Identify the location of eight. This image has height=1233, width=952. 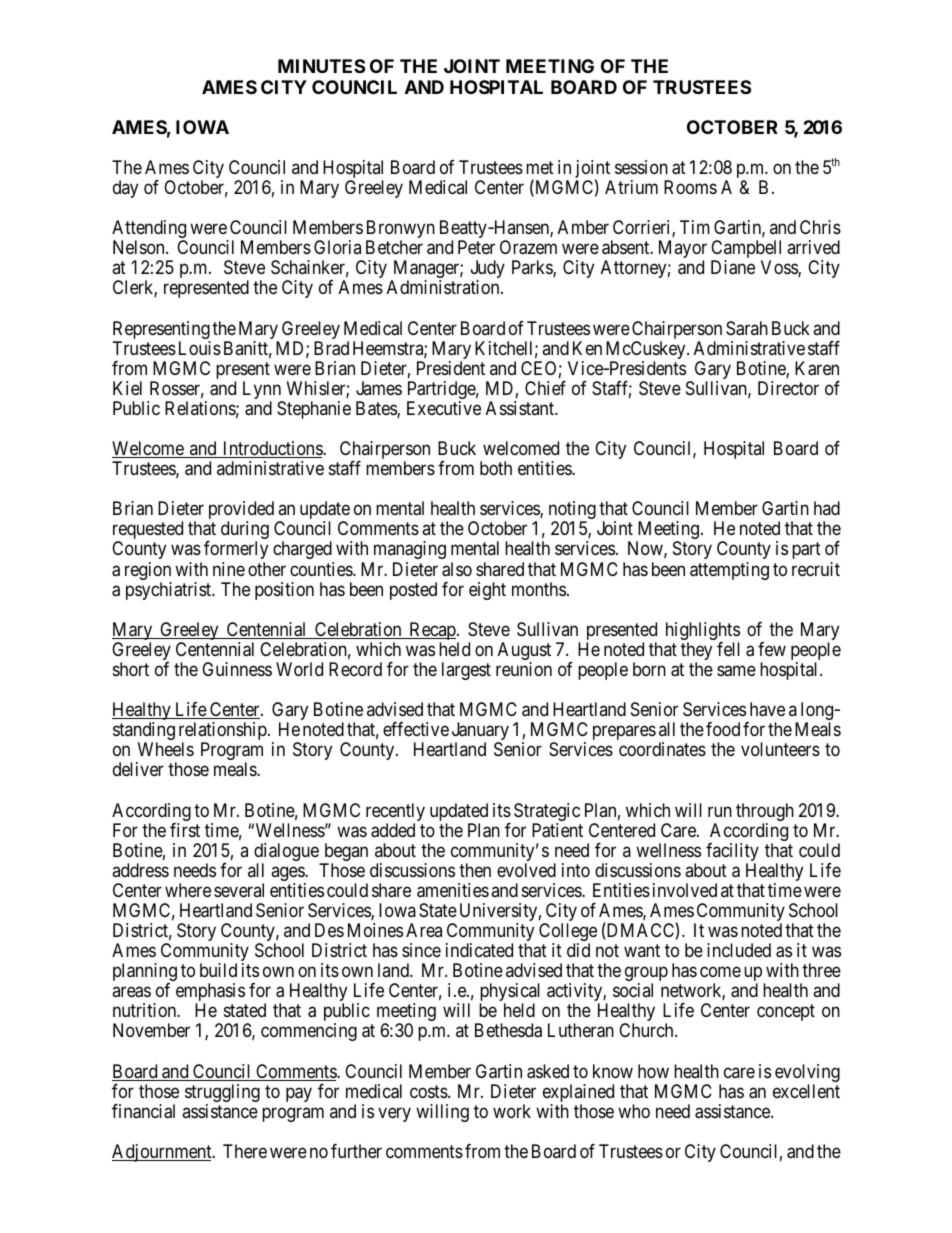
(487, 591).
